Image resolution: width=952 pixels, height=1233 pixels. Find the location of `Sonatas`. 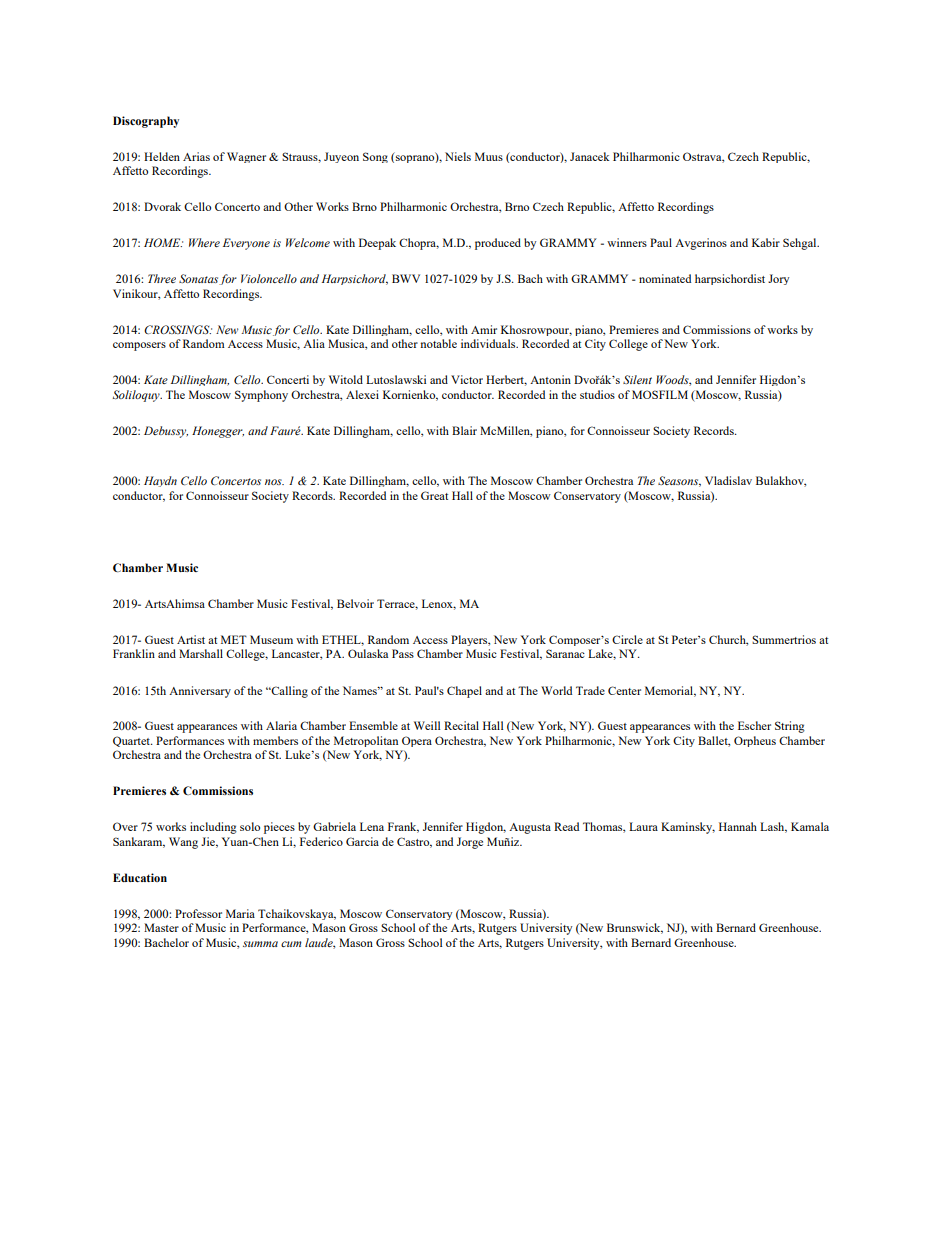

Sonatas is located at coordinates (199, 279).
